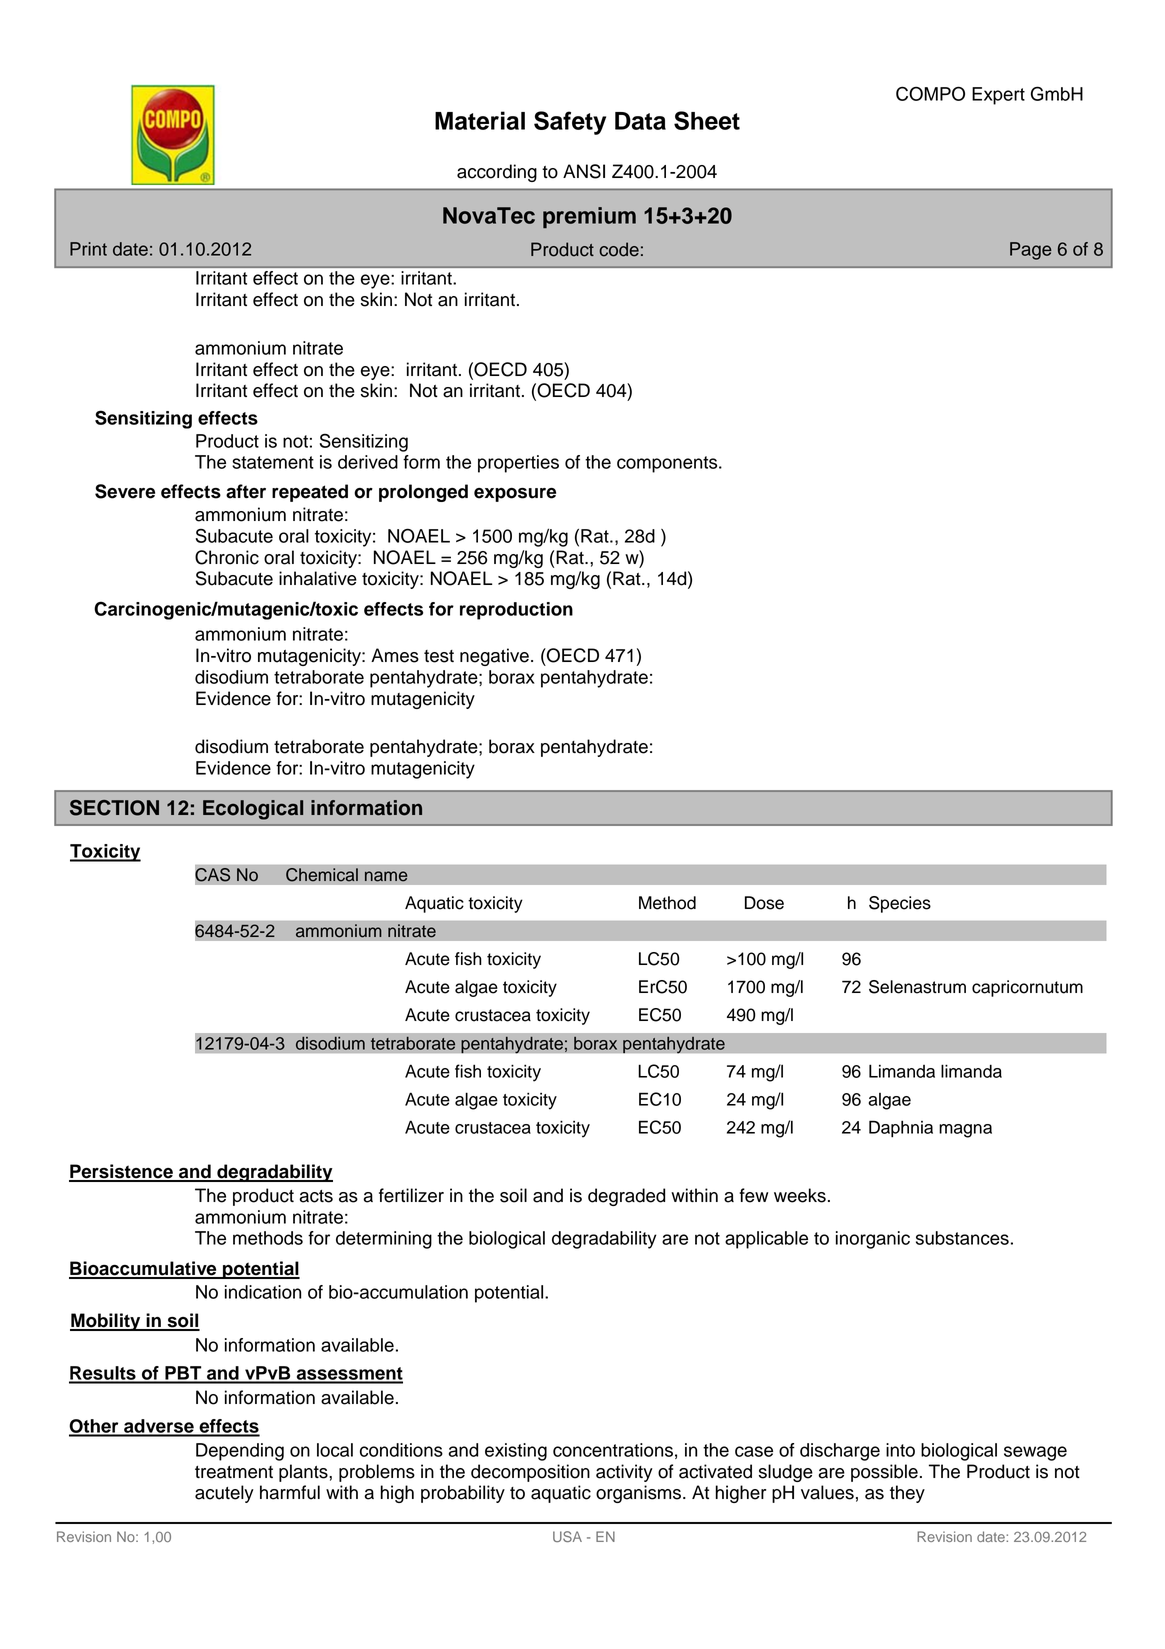 The width and height of the screenshot is (1165, 1649). What do you see at coordinates (998, 96) in the screenshot?
I see `Expert` at bounding box center [998, 96].
